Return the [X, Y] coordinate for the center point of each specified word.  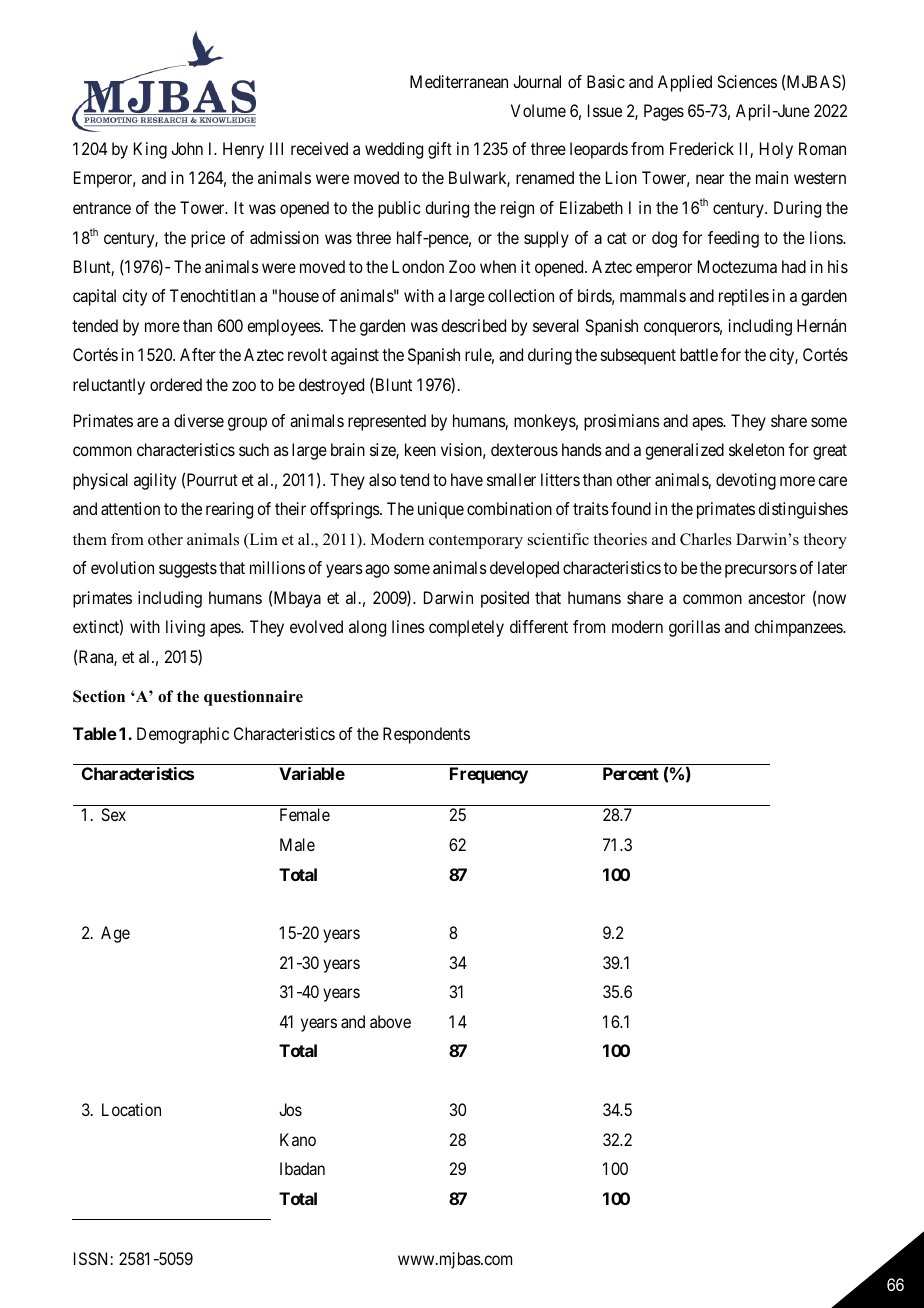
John [187, 148]
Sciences [747, 81]
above [390, 1021]
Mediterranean [459, 81]
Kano [298, 1139]
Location [131, 1109]
